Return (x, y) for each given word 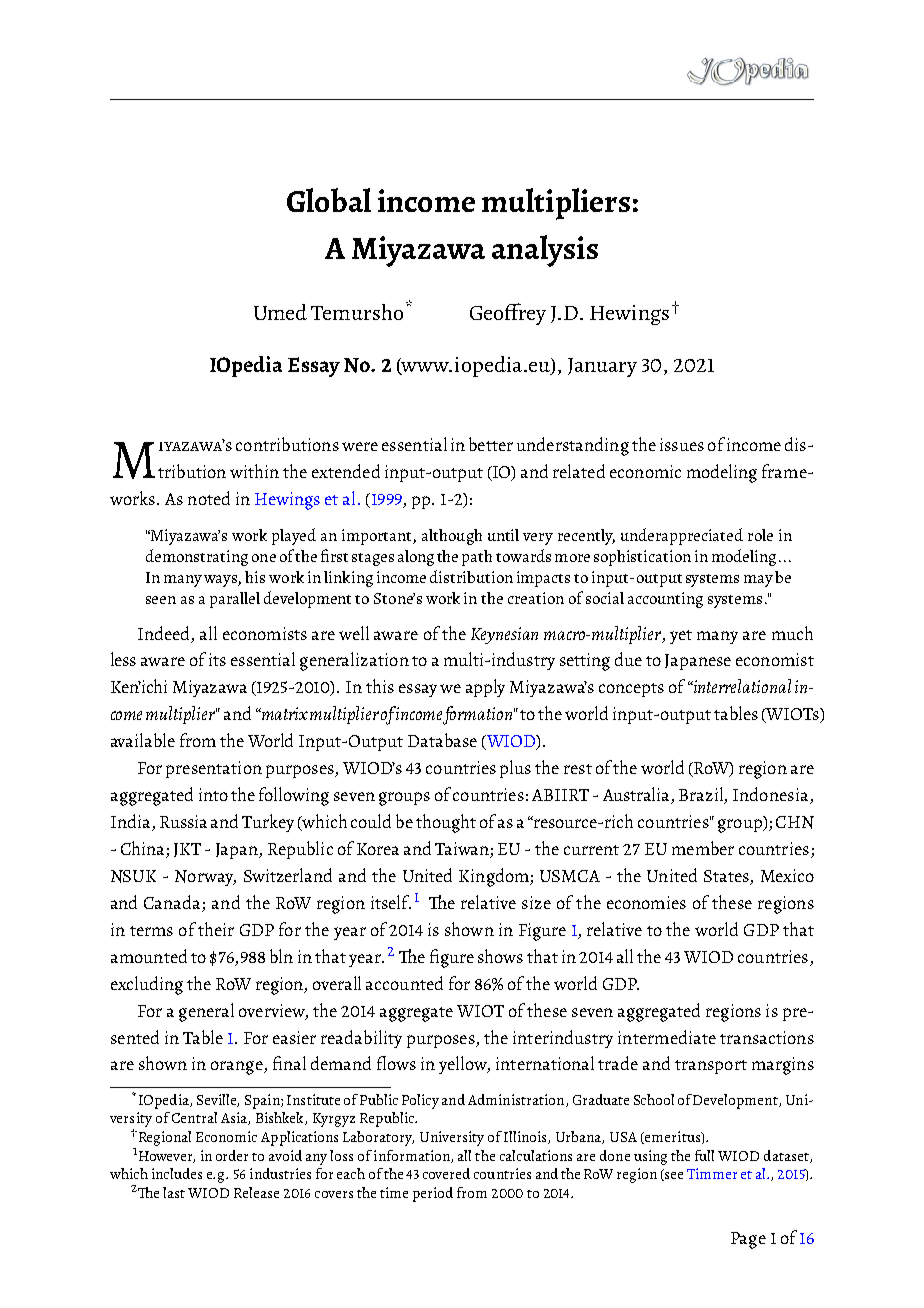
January (602, 367)
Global (329, 200)
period (433, 1194)
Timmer (712, 1173)
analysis (545, 251)
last (174, 1192)
